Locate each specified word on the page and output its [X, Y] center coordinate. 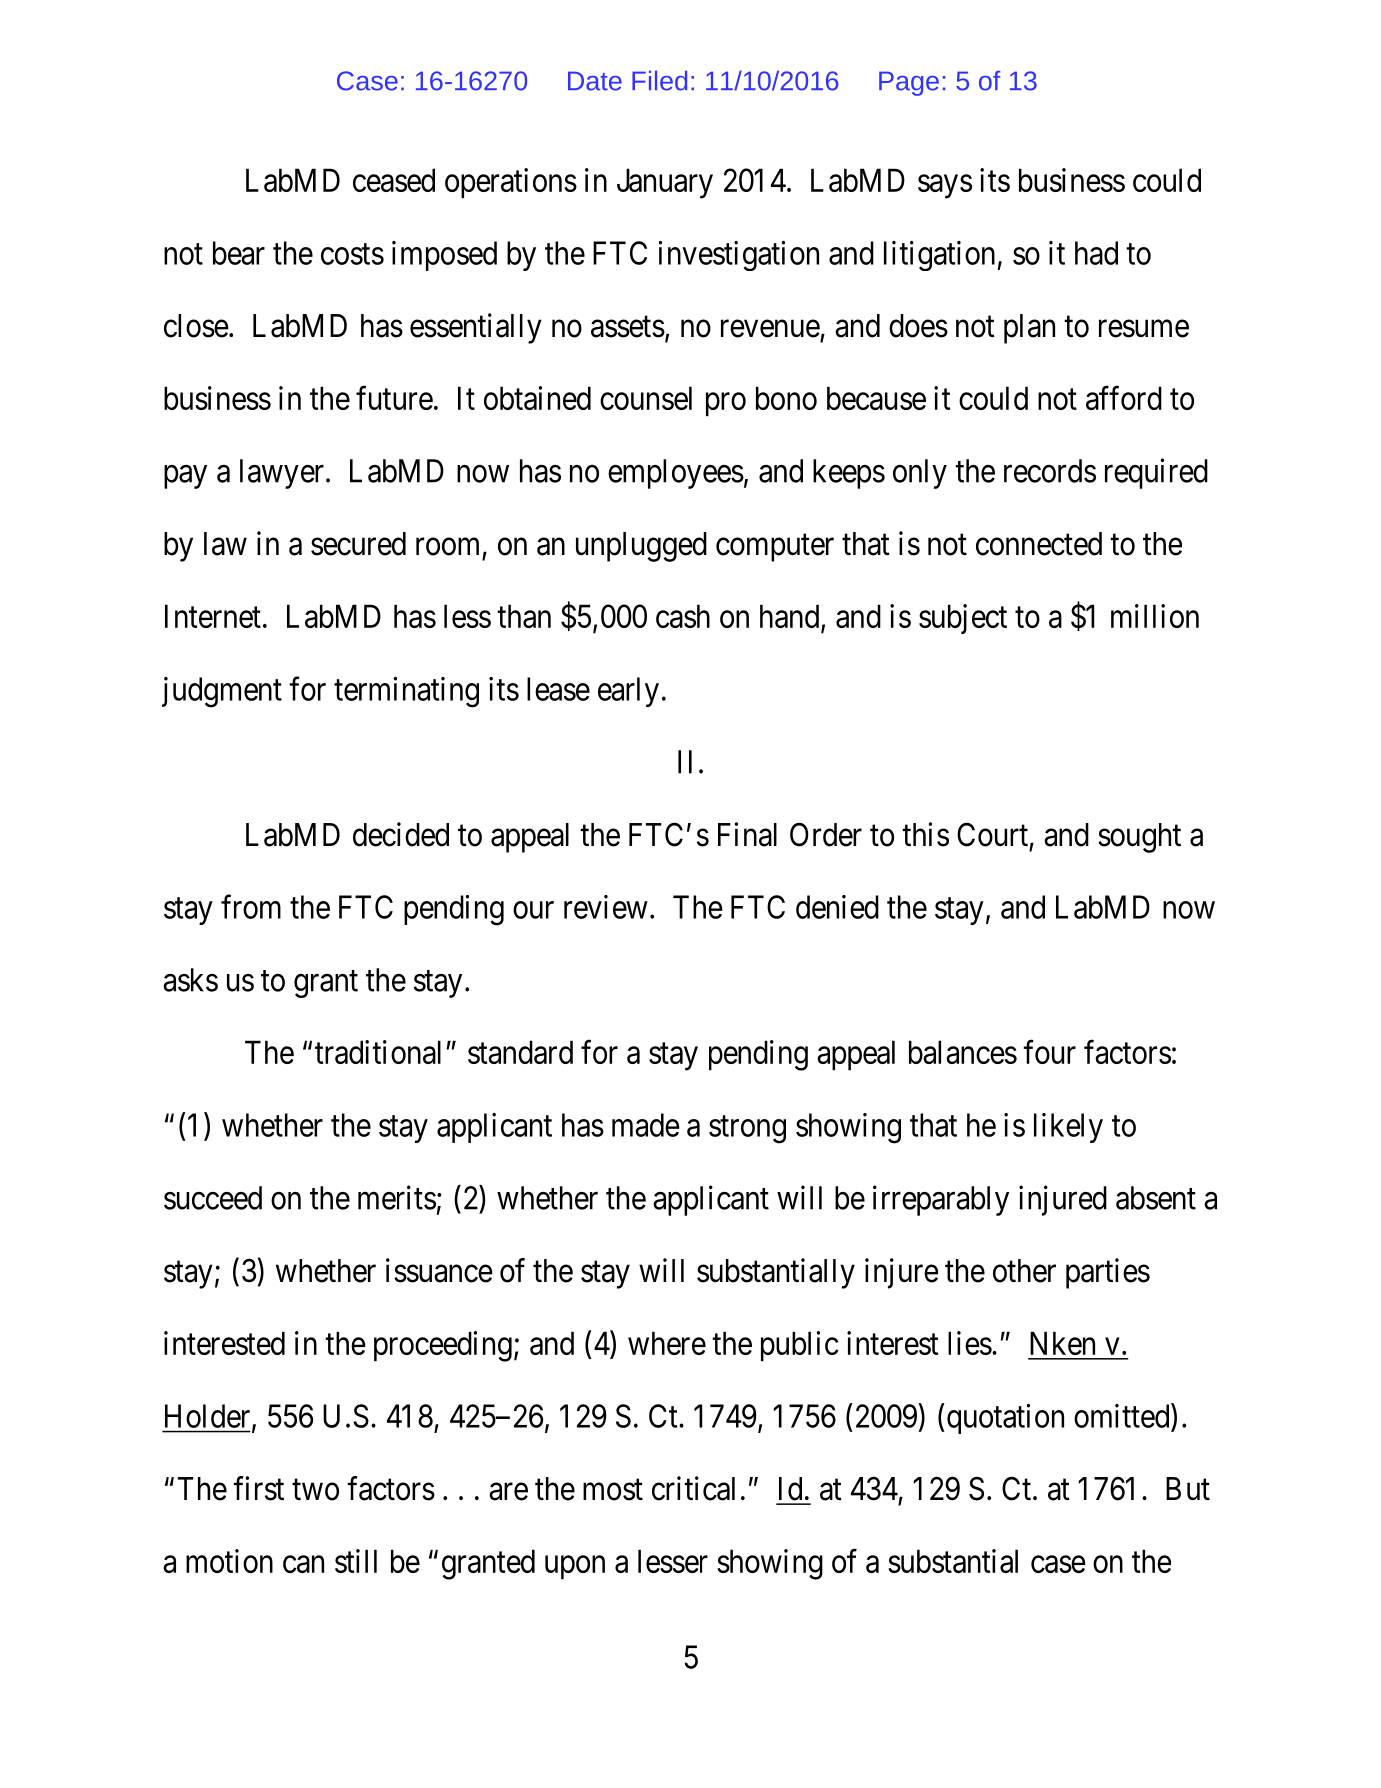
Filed [659, 80]
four [1049, 1052]
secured [358, 544]
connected [1039, 544]
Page [909, 83]
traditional [378, 1052]
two [315, 1490]
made [646, 1125]
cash [683, 616]
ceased [394, 180]
